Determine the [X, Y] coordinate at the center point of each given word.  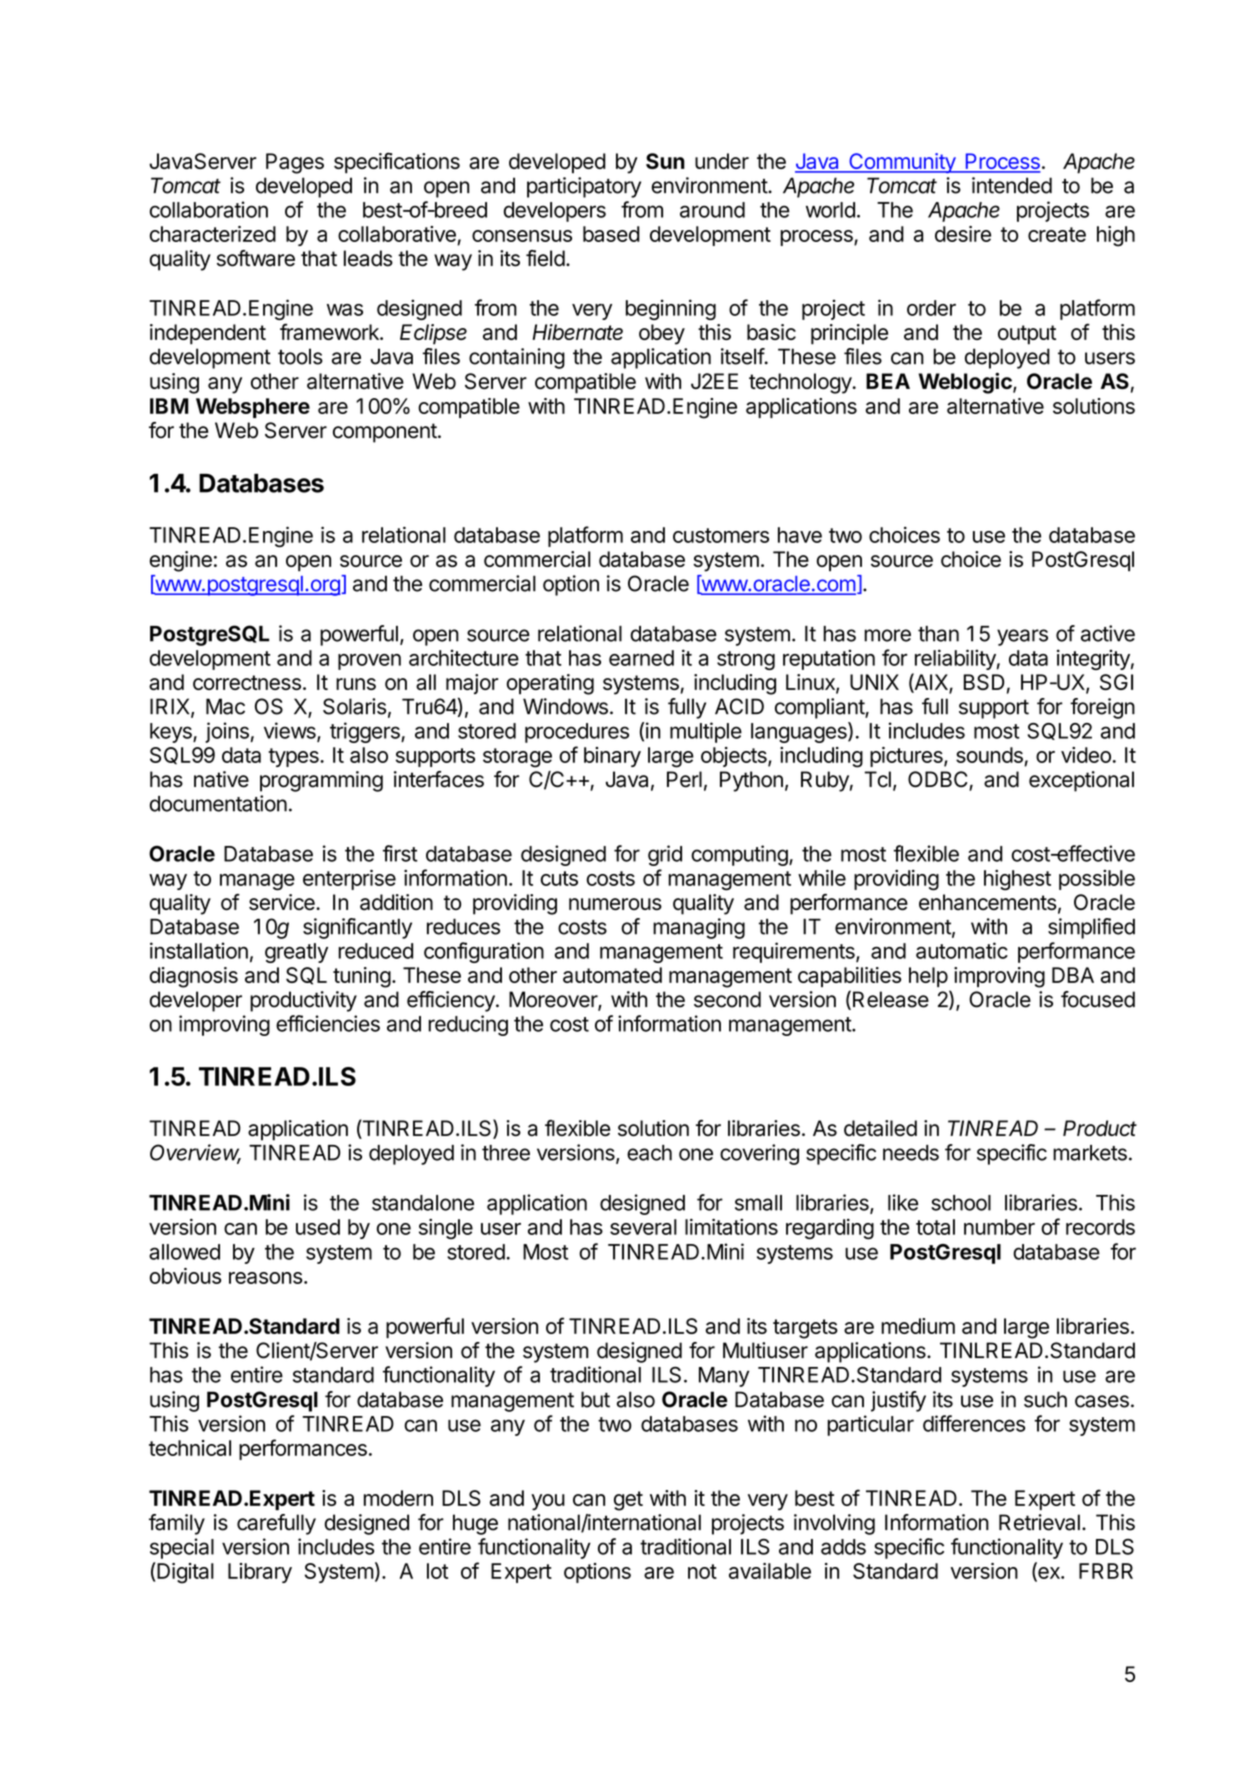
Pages [295, 163]
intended [1012, 185]
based [611, 234]
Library [260, 1573]
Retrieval [1039, 1522]
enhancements [988, 902]
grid [665, 855]
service [283, 902]
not [702, 1571]
